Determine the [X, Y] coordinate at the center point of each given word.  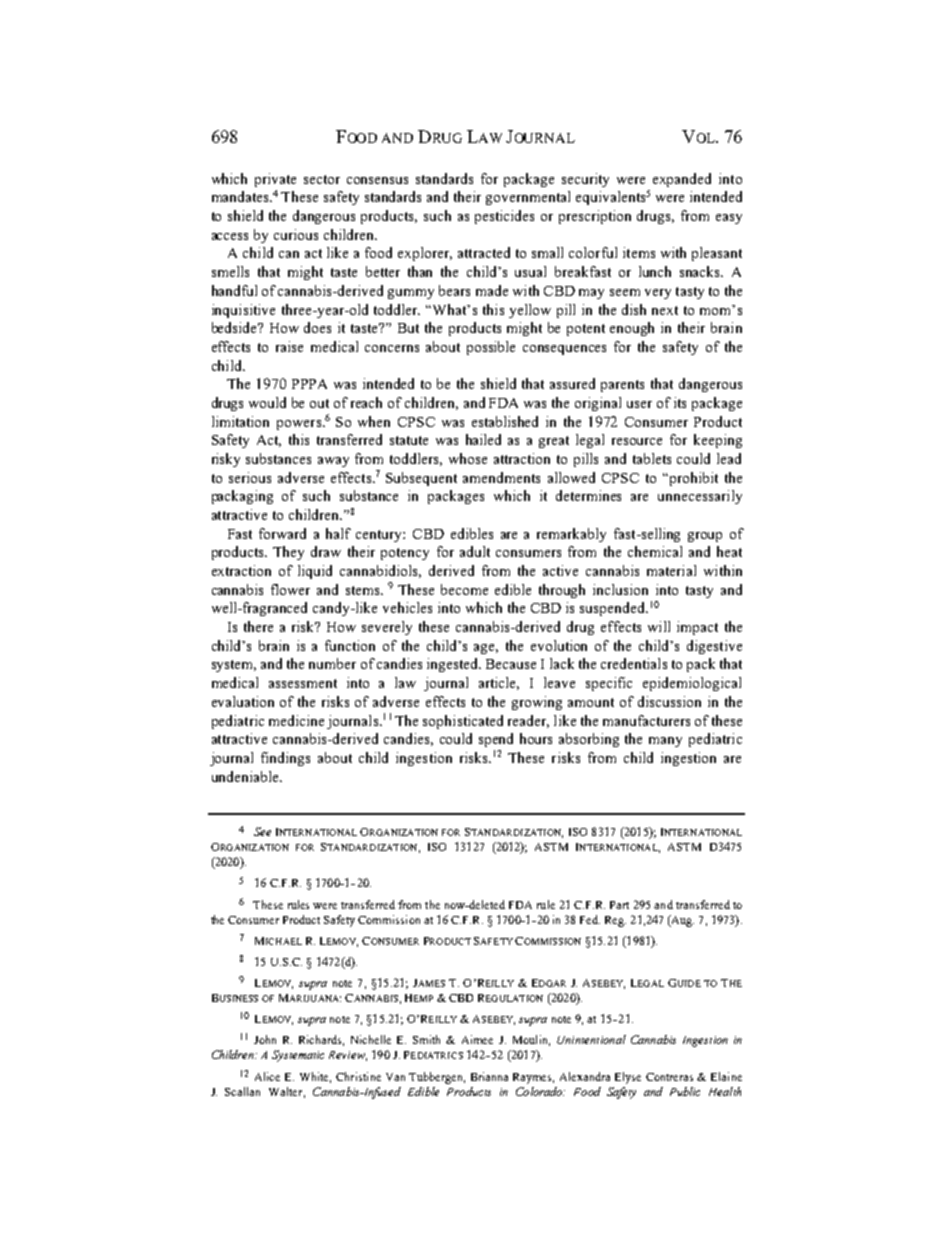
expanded [682, 180]
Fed [590, 919]
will [659, 626]
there [258, 626]
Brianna [489, 1076]
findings [285, 759]
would [267, 402]
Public [685, 1091]
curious [296, 234]
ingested [454, 665]
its [680, 402]
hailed [483, 439]
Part [619, 905]
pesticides [504, 217]
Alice [267, 1076]
